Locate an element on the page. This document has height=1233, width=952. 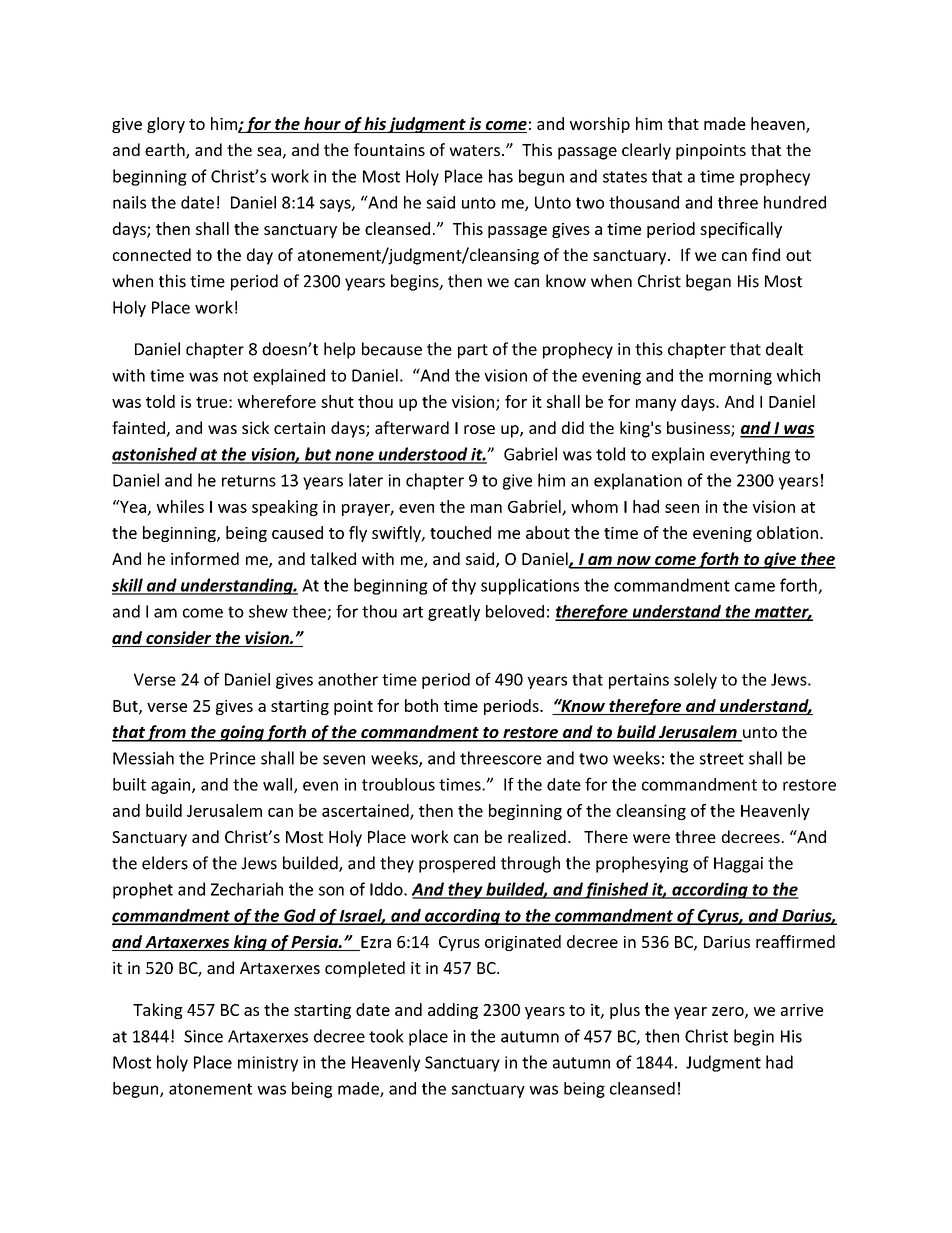
clearly is located at coordinates (646, 151).
